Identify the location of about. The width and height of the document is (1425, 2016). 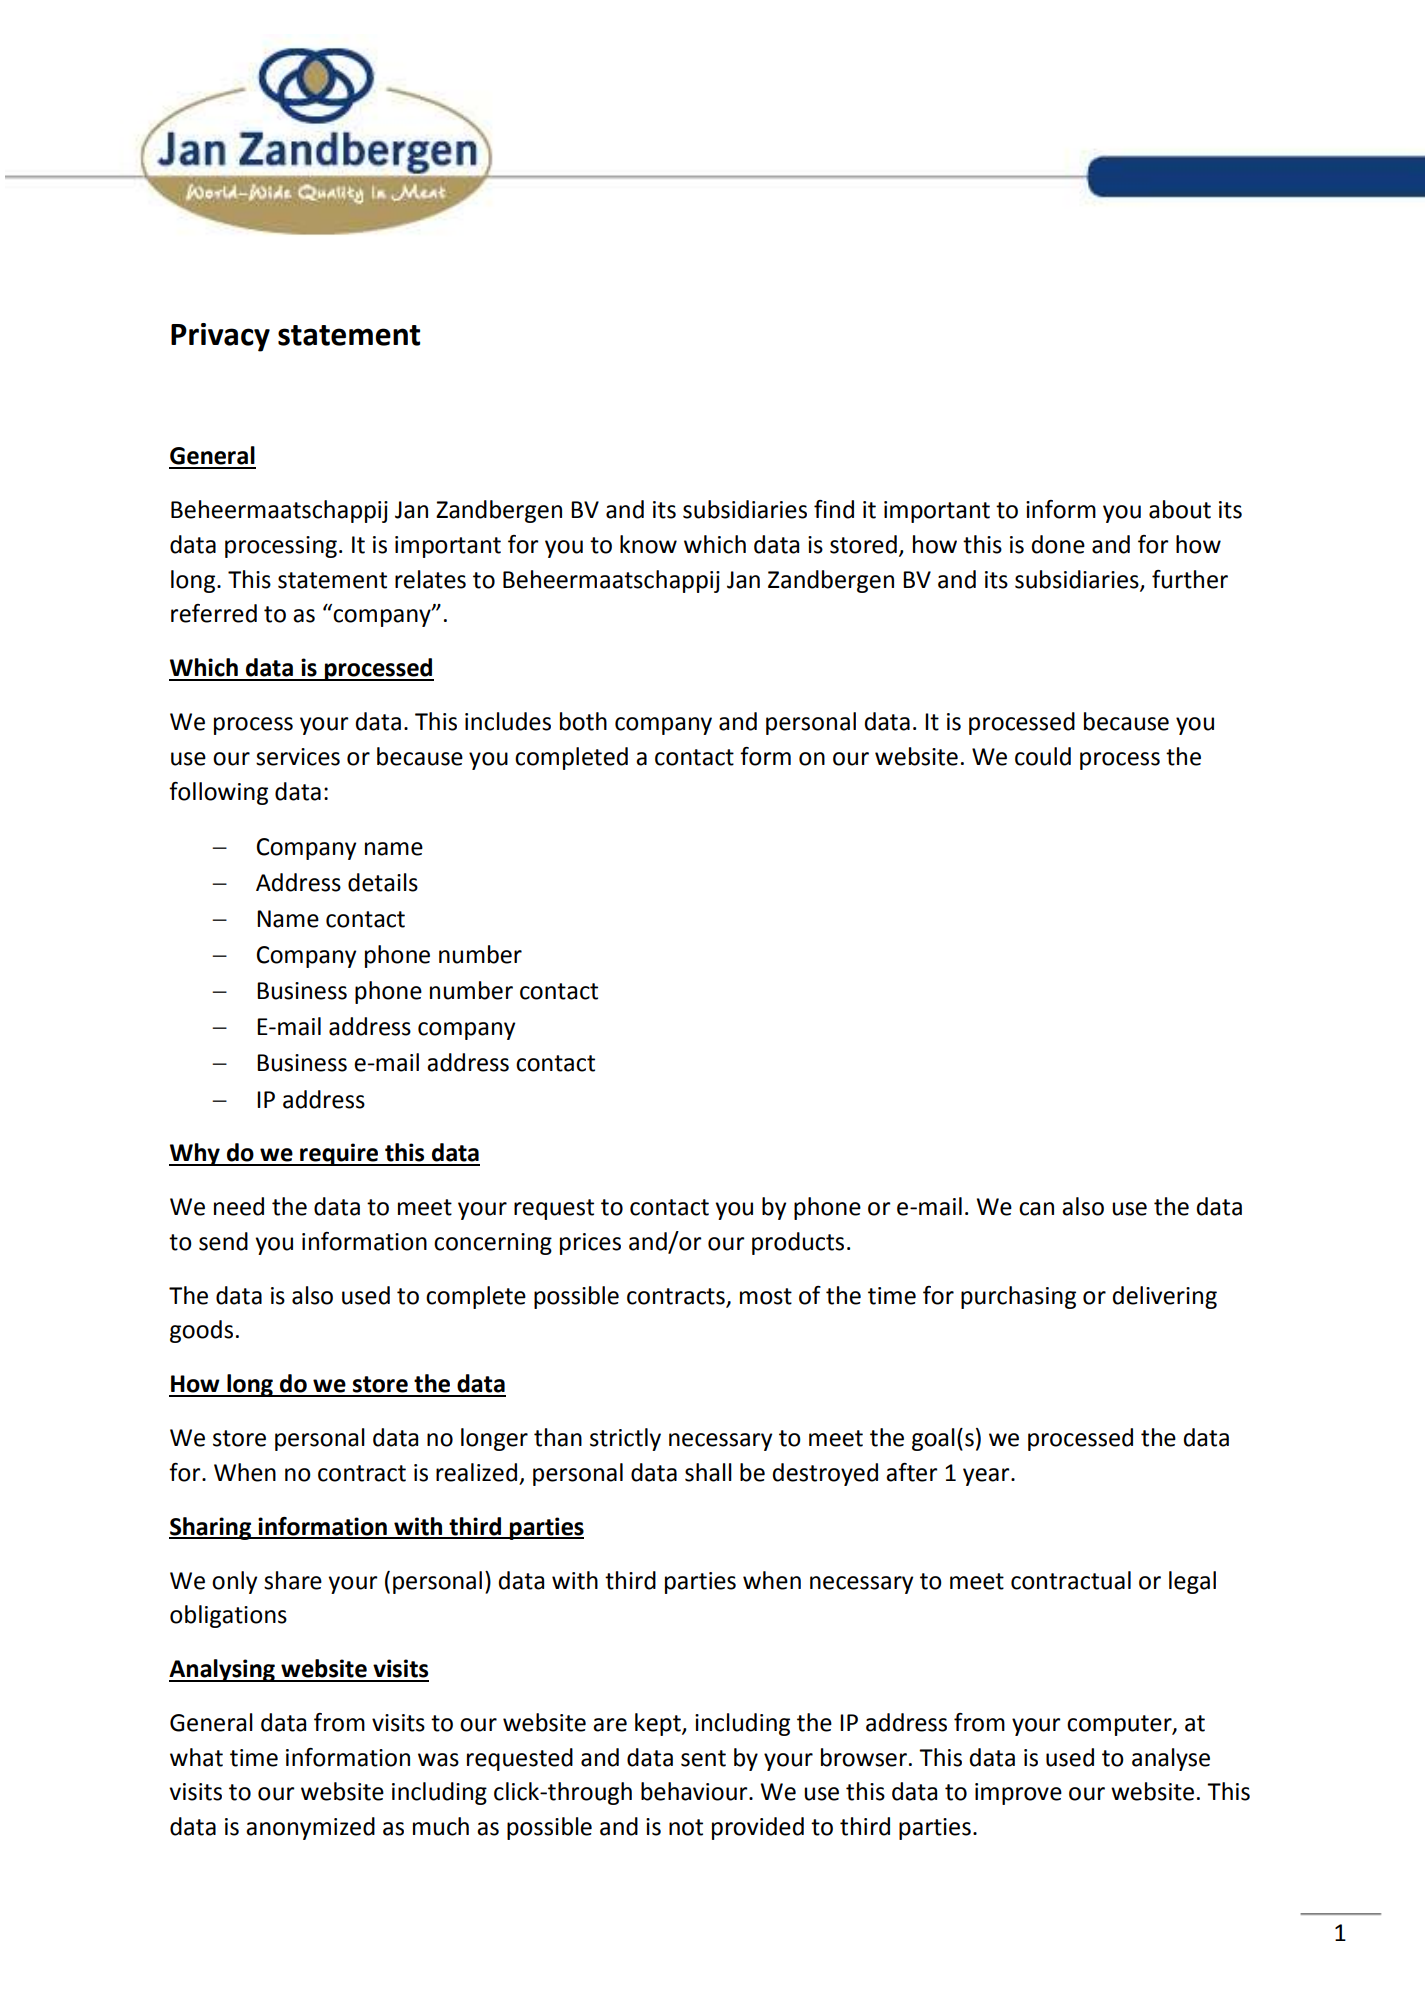
(1180, 509).
